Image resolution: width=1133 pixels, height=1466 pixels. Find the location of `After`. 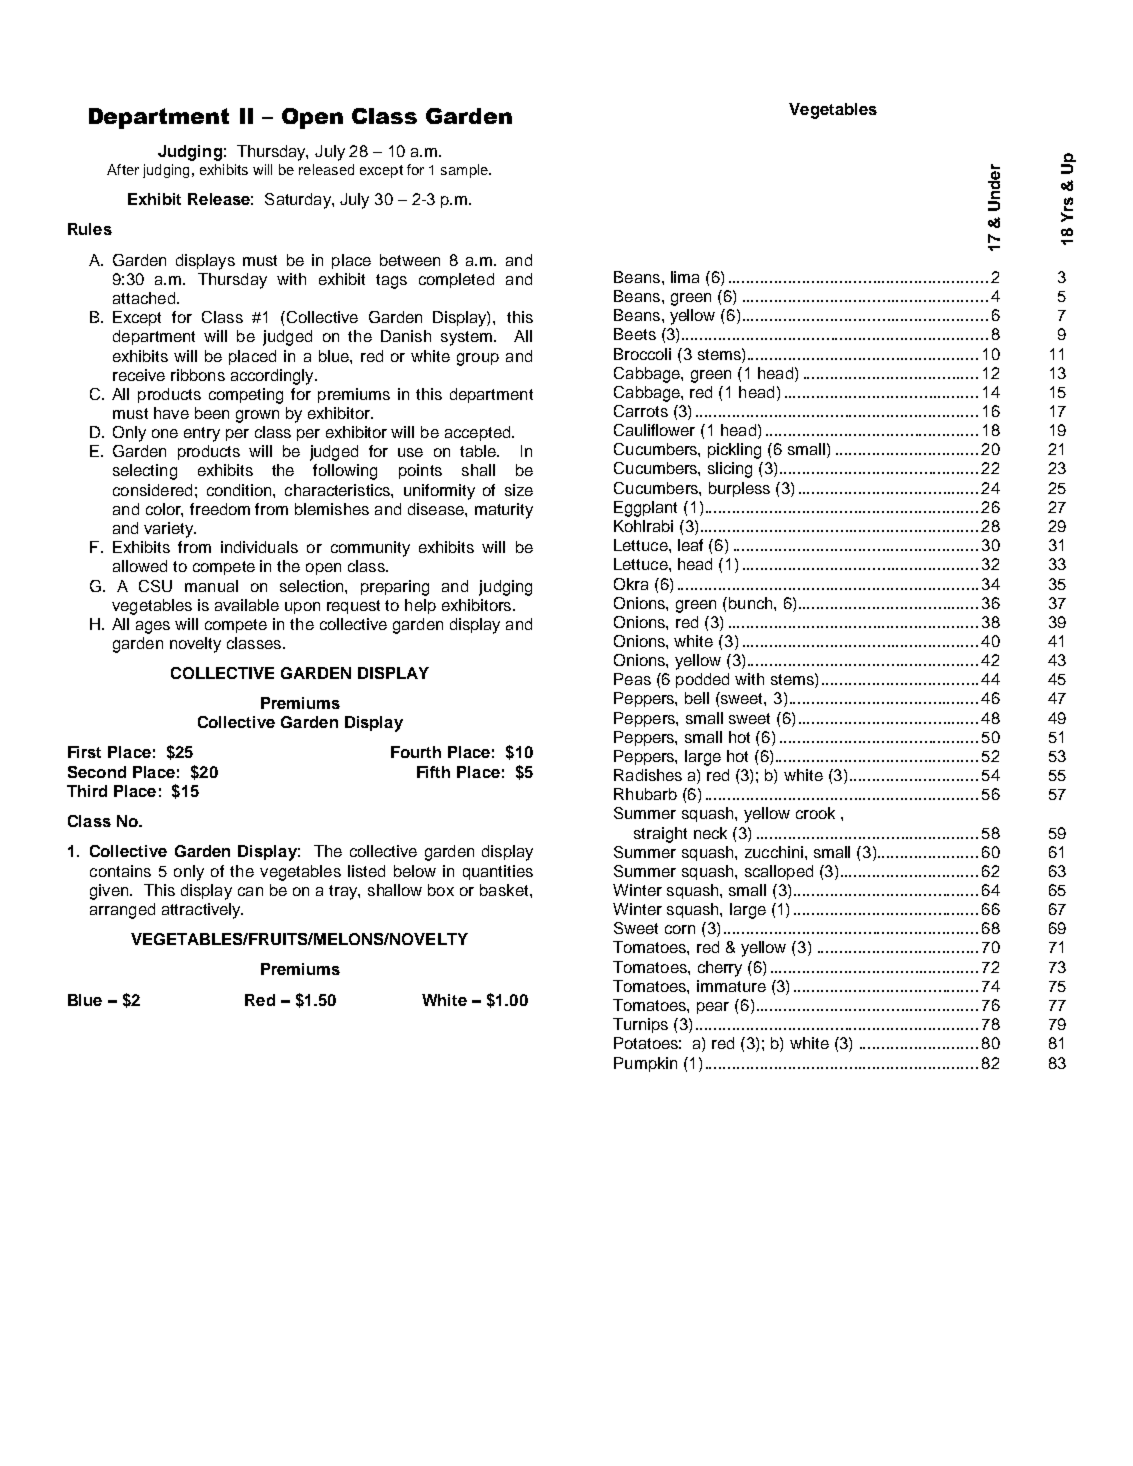

After is located at coordinates (123, 169).
